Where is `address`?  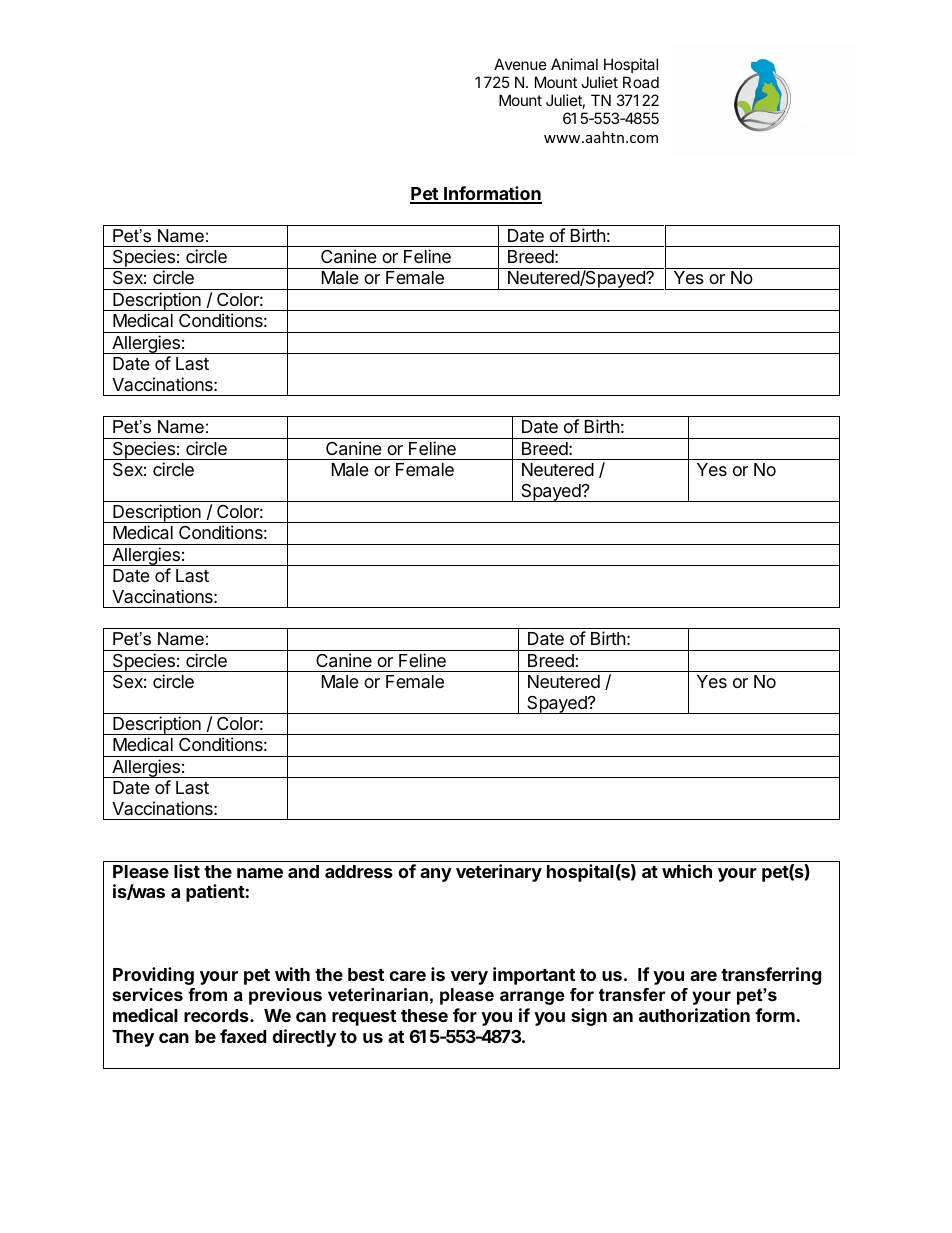
address is located at coordinates (359, 871).
